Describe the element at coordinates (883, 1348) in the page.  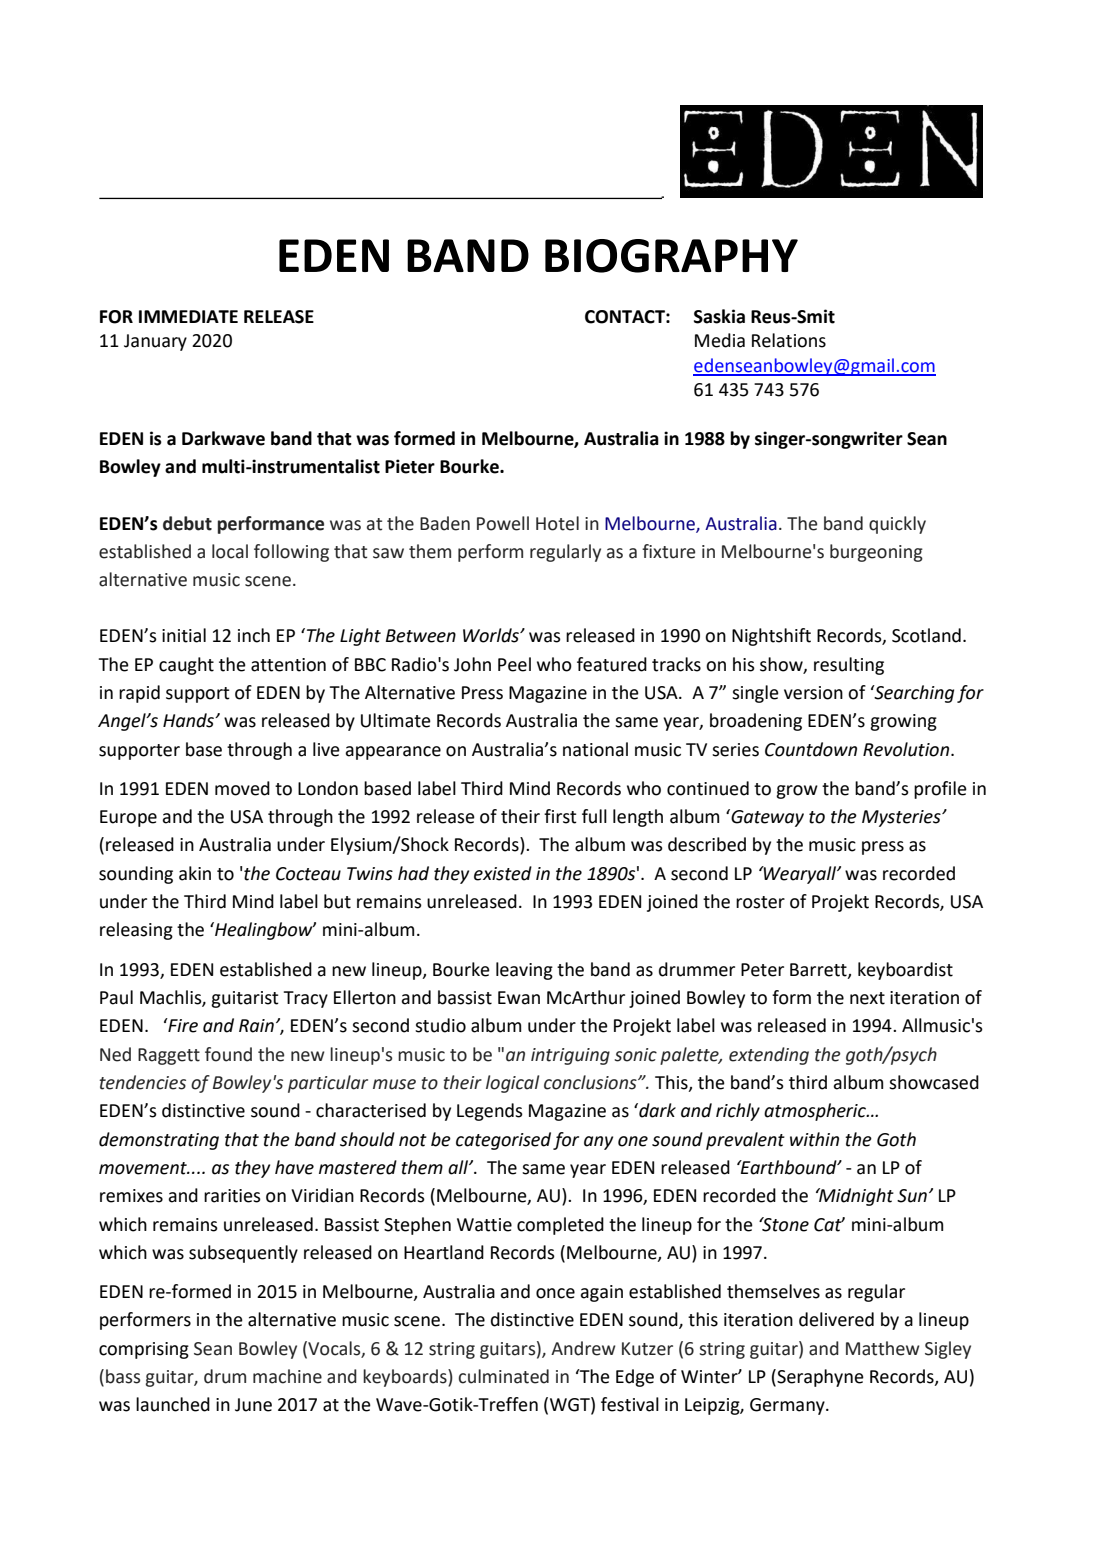
I see `Matthew` at that location.
